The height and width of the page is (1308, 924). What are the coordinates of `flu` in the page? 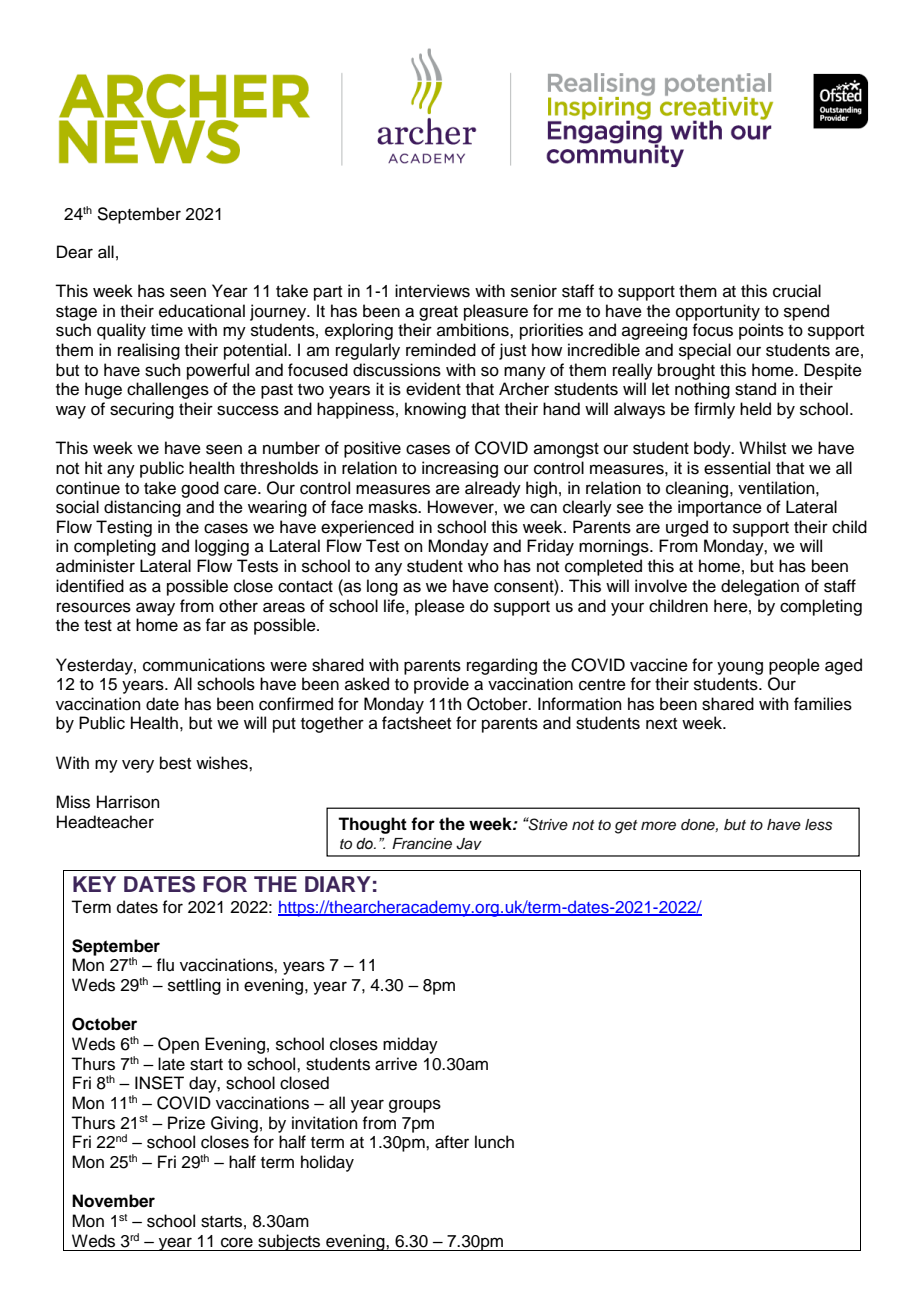 It's located at (165, 965).
